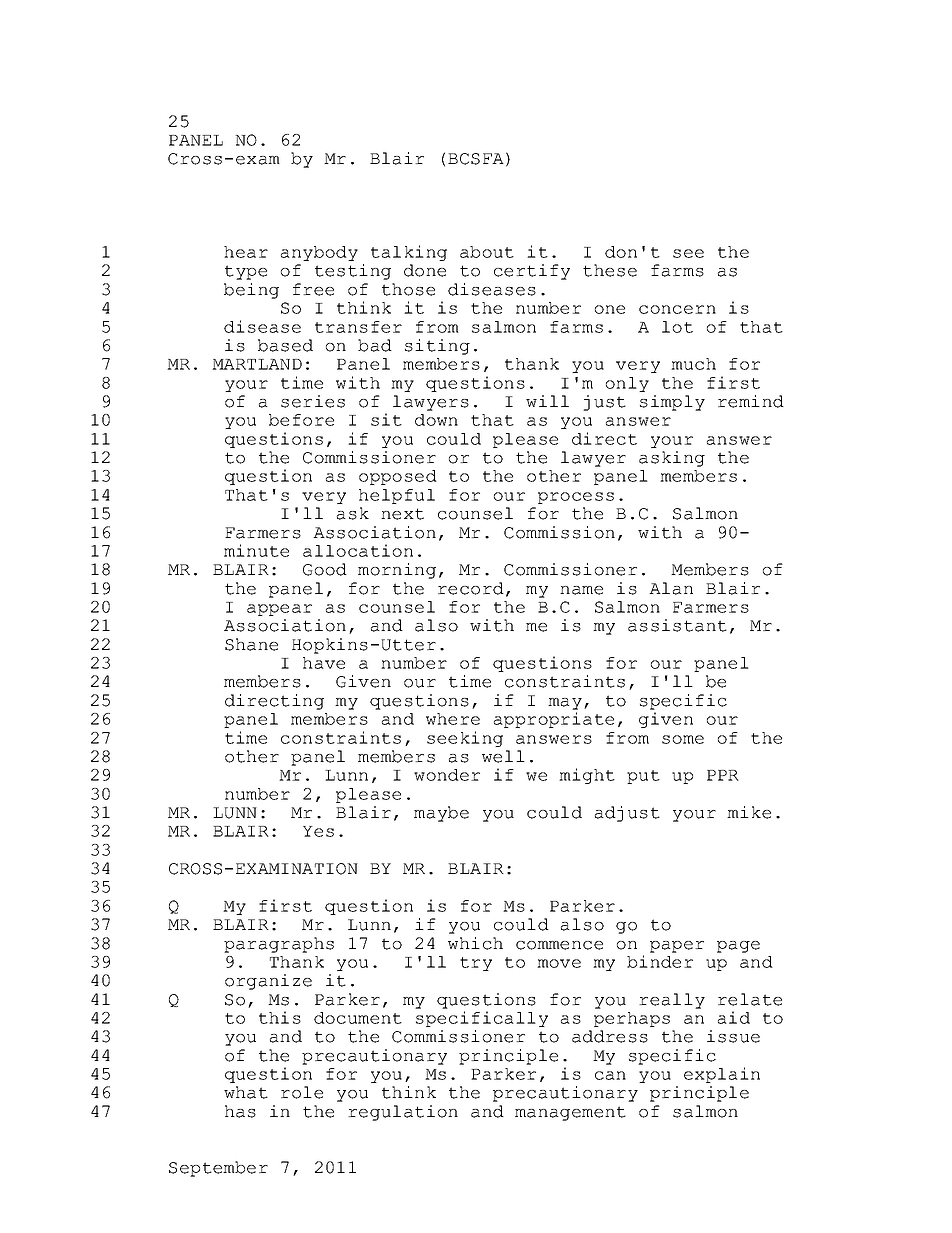 This screenshot has width=952, height=1233. Describe the element at coordinates (677, 309) in the screenshot. I see `concern` at that location.
